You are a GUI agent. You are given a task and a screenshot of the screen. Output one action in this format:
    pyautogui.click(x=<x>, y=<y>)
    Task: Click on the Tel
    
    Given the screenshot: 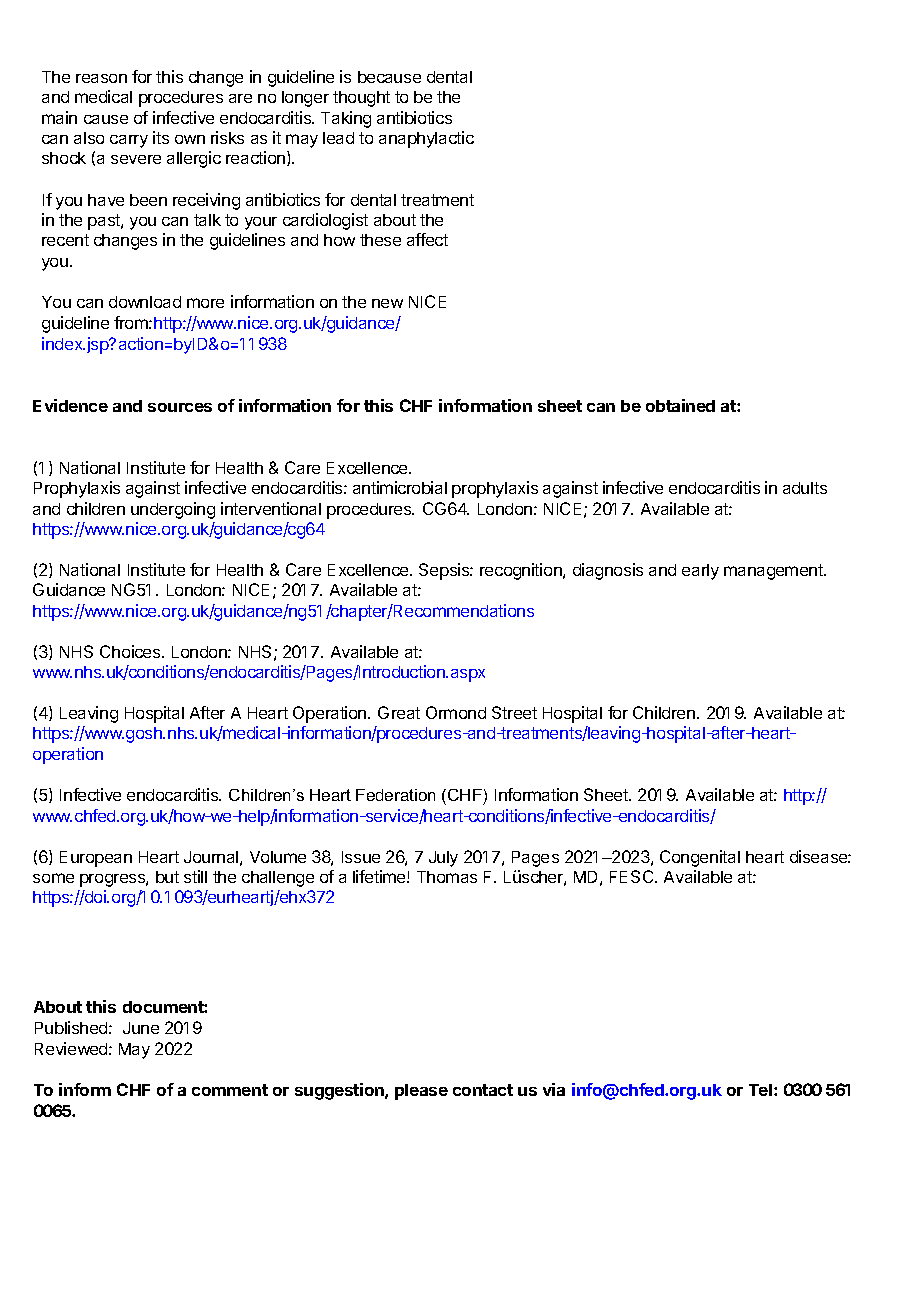 What is the action you would take?
    pyautogui.click(x=760, y=1090)
